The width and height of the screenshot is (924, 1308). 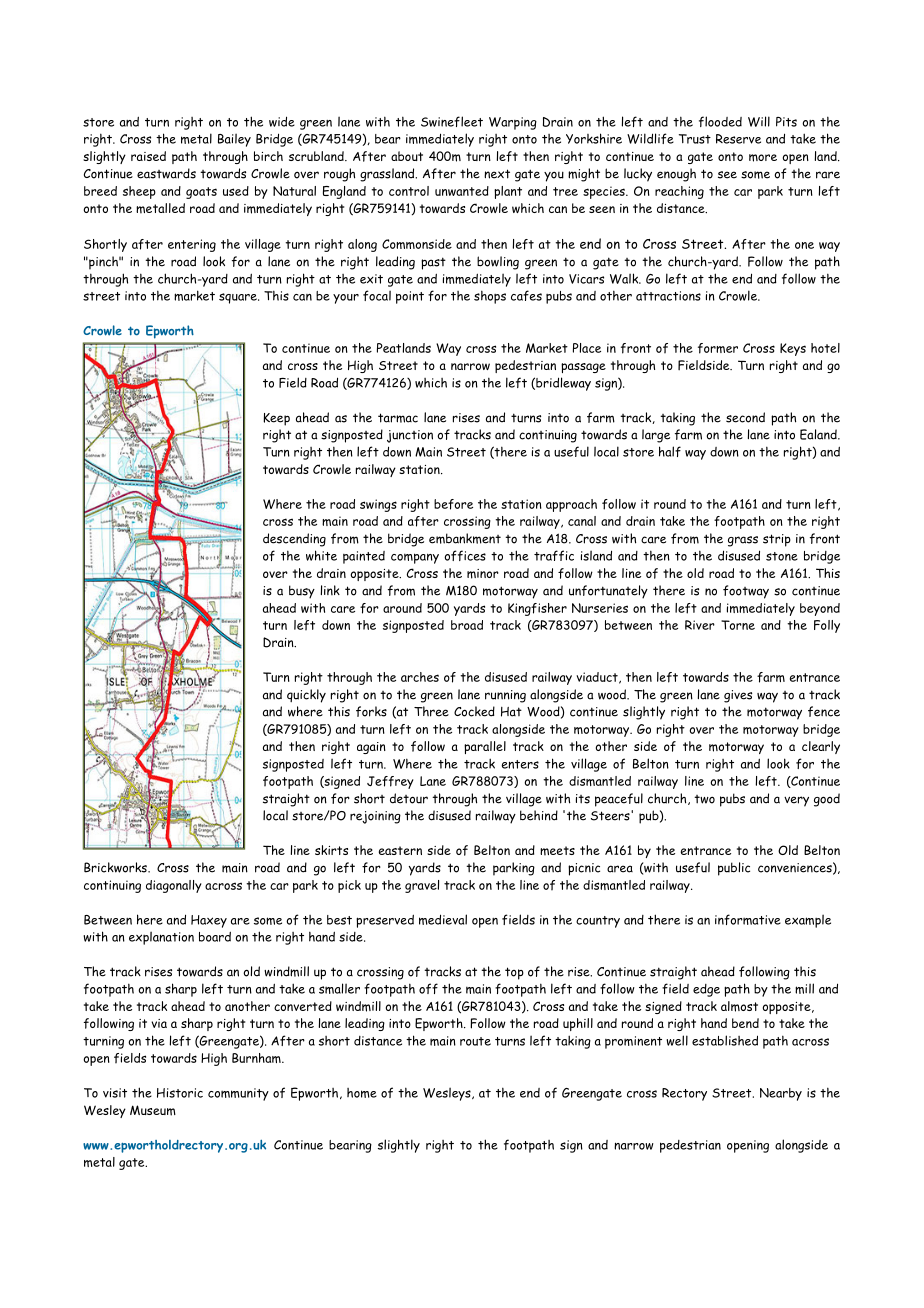 I want to click on public, so click(x=734, y=869).
